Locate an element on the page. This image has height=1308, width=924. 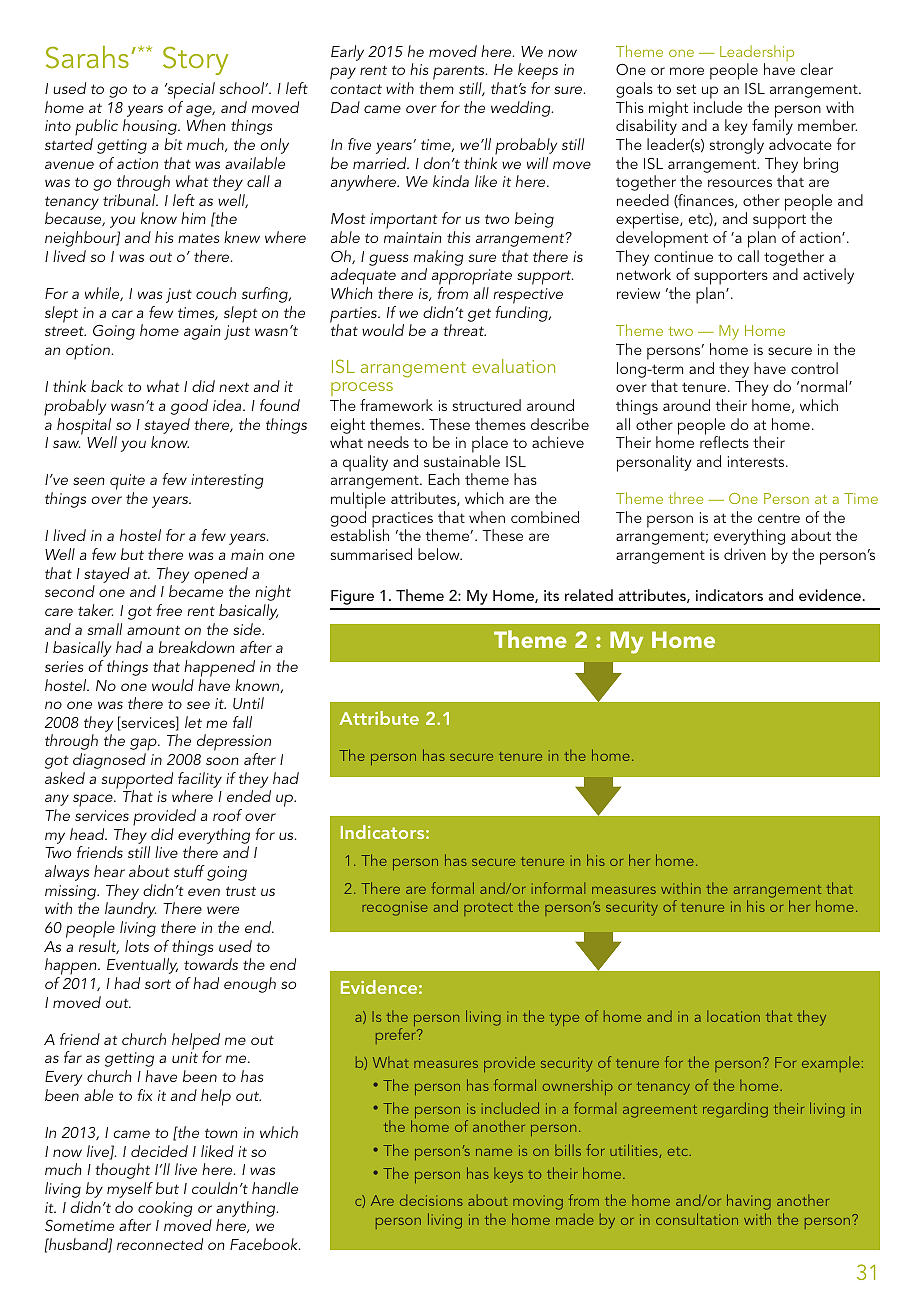
below is located at coordinates (440, 554).
